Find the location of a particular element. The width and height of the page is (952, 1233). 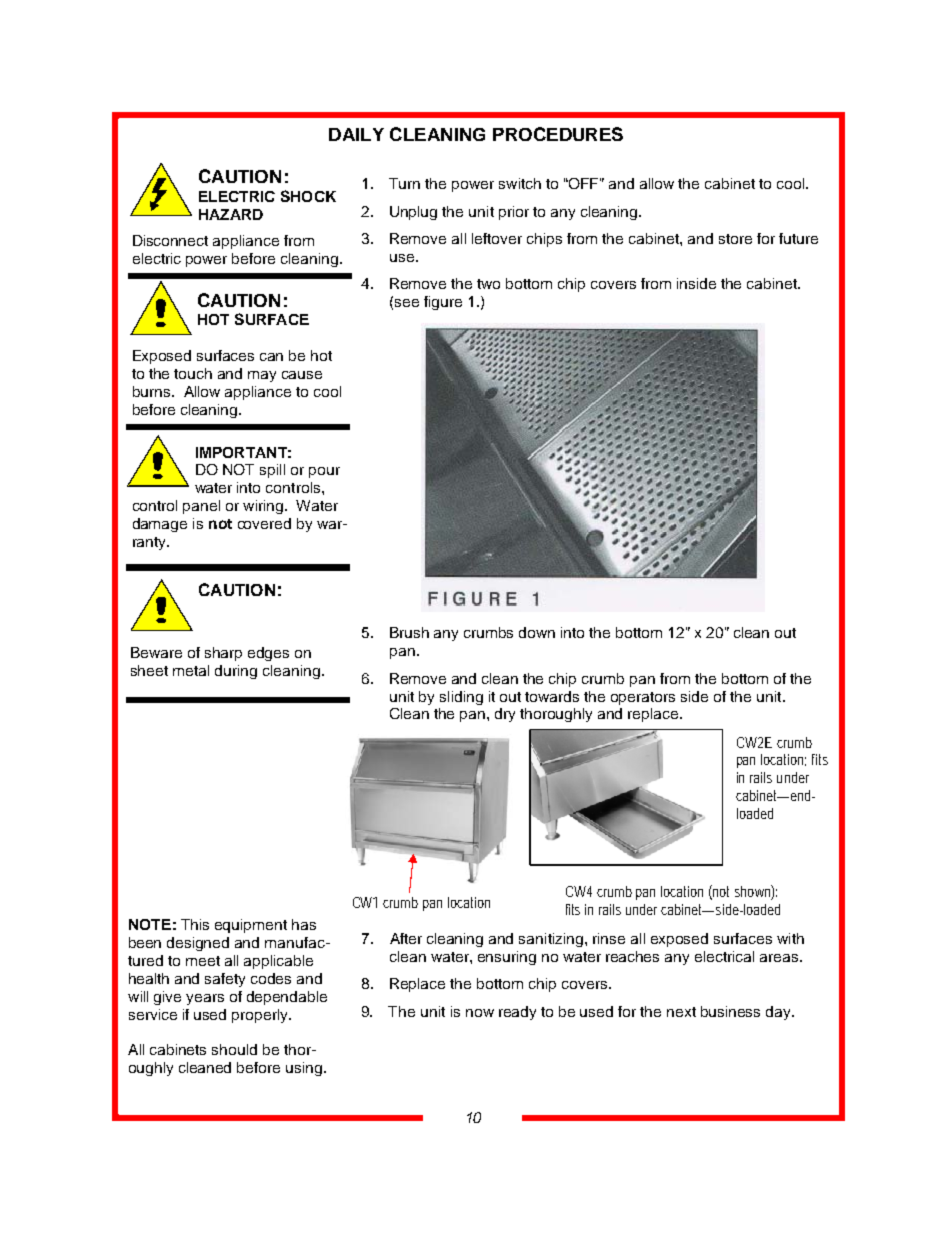

After is located at coordinates (406, 938).
